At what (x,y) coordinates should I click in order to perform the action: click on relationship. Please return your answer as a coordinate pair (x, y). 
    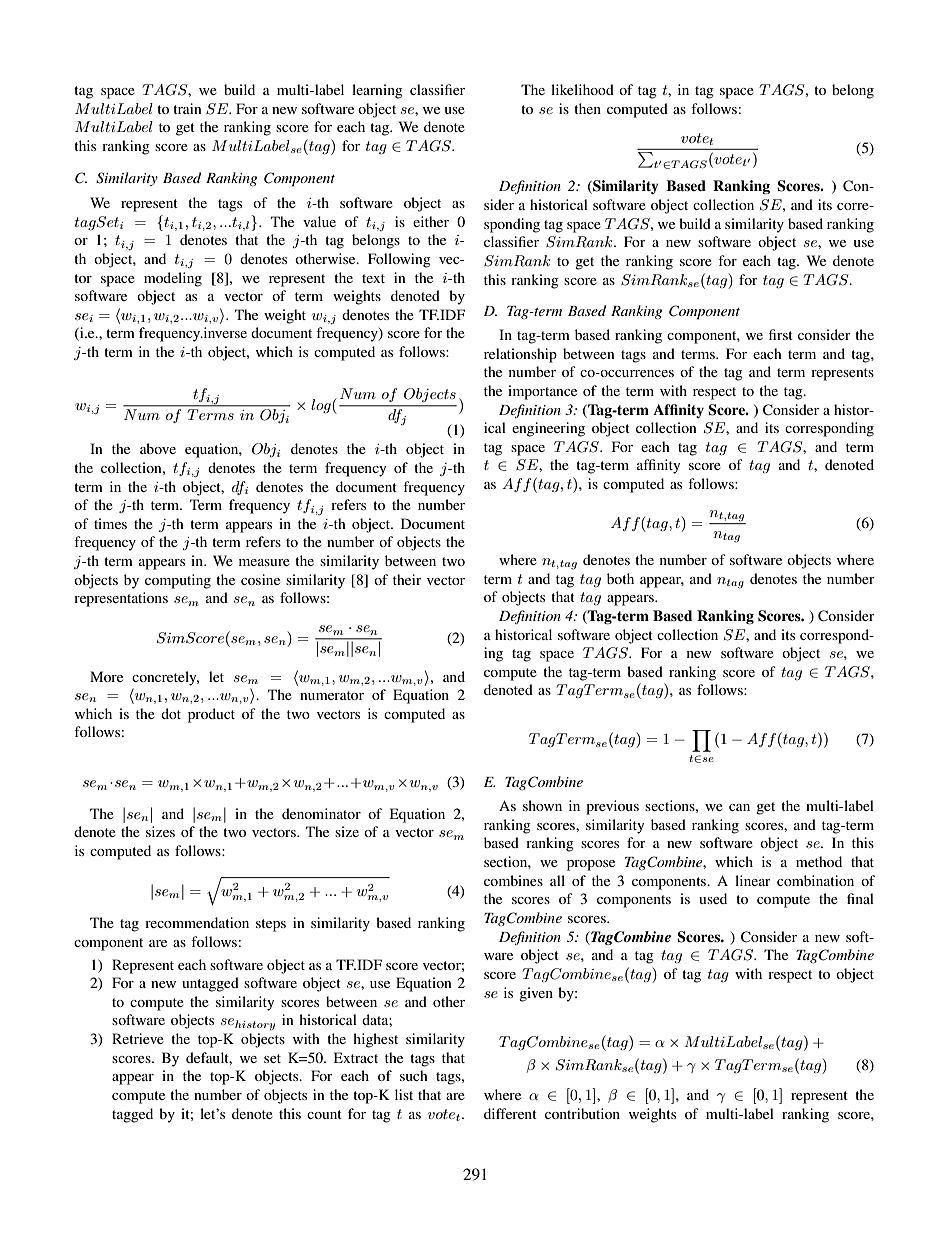
    Looking at the image, I should click on (520, 355).
